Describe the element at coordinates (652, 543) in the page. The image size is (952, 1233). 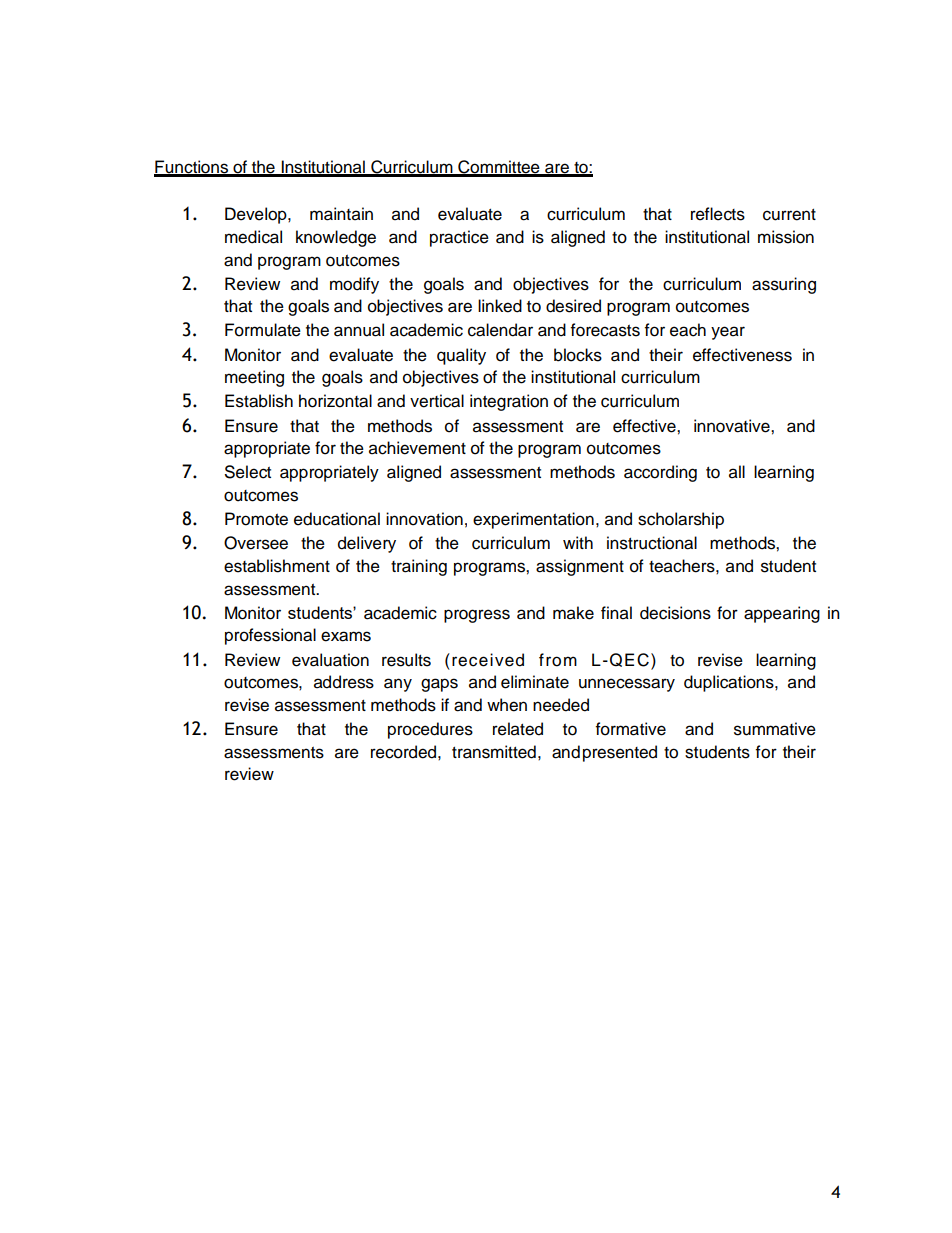
I see `instructional` at that location.
